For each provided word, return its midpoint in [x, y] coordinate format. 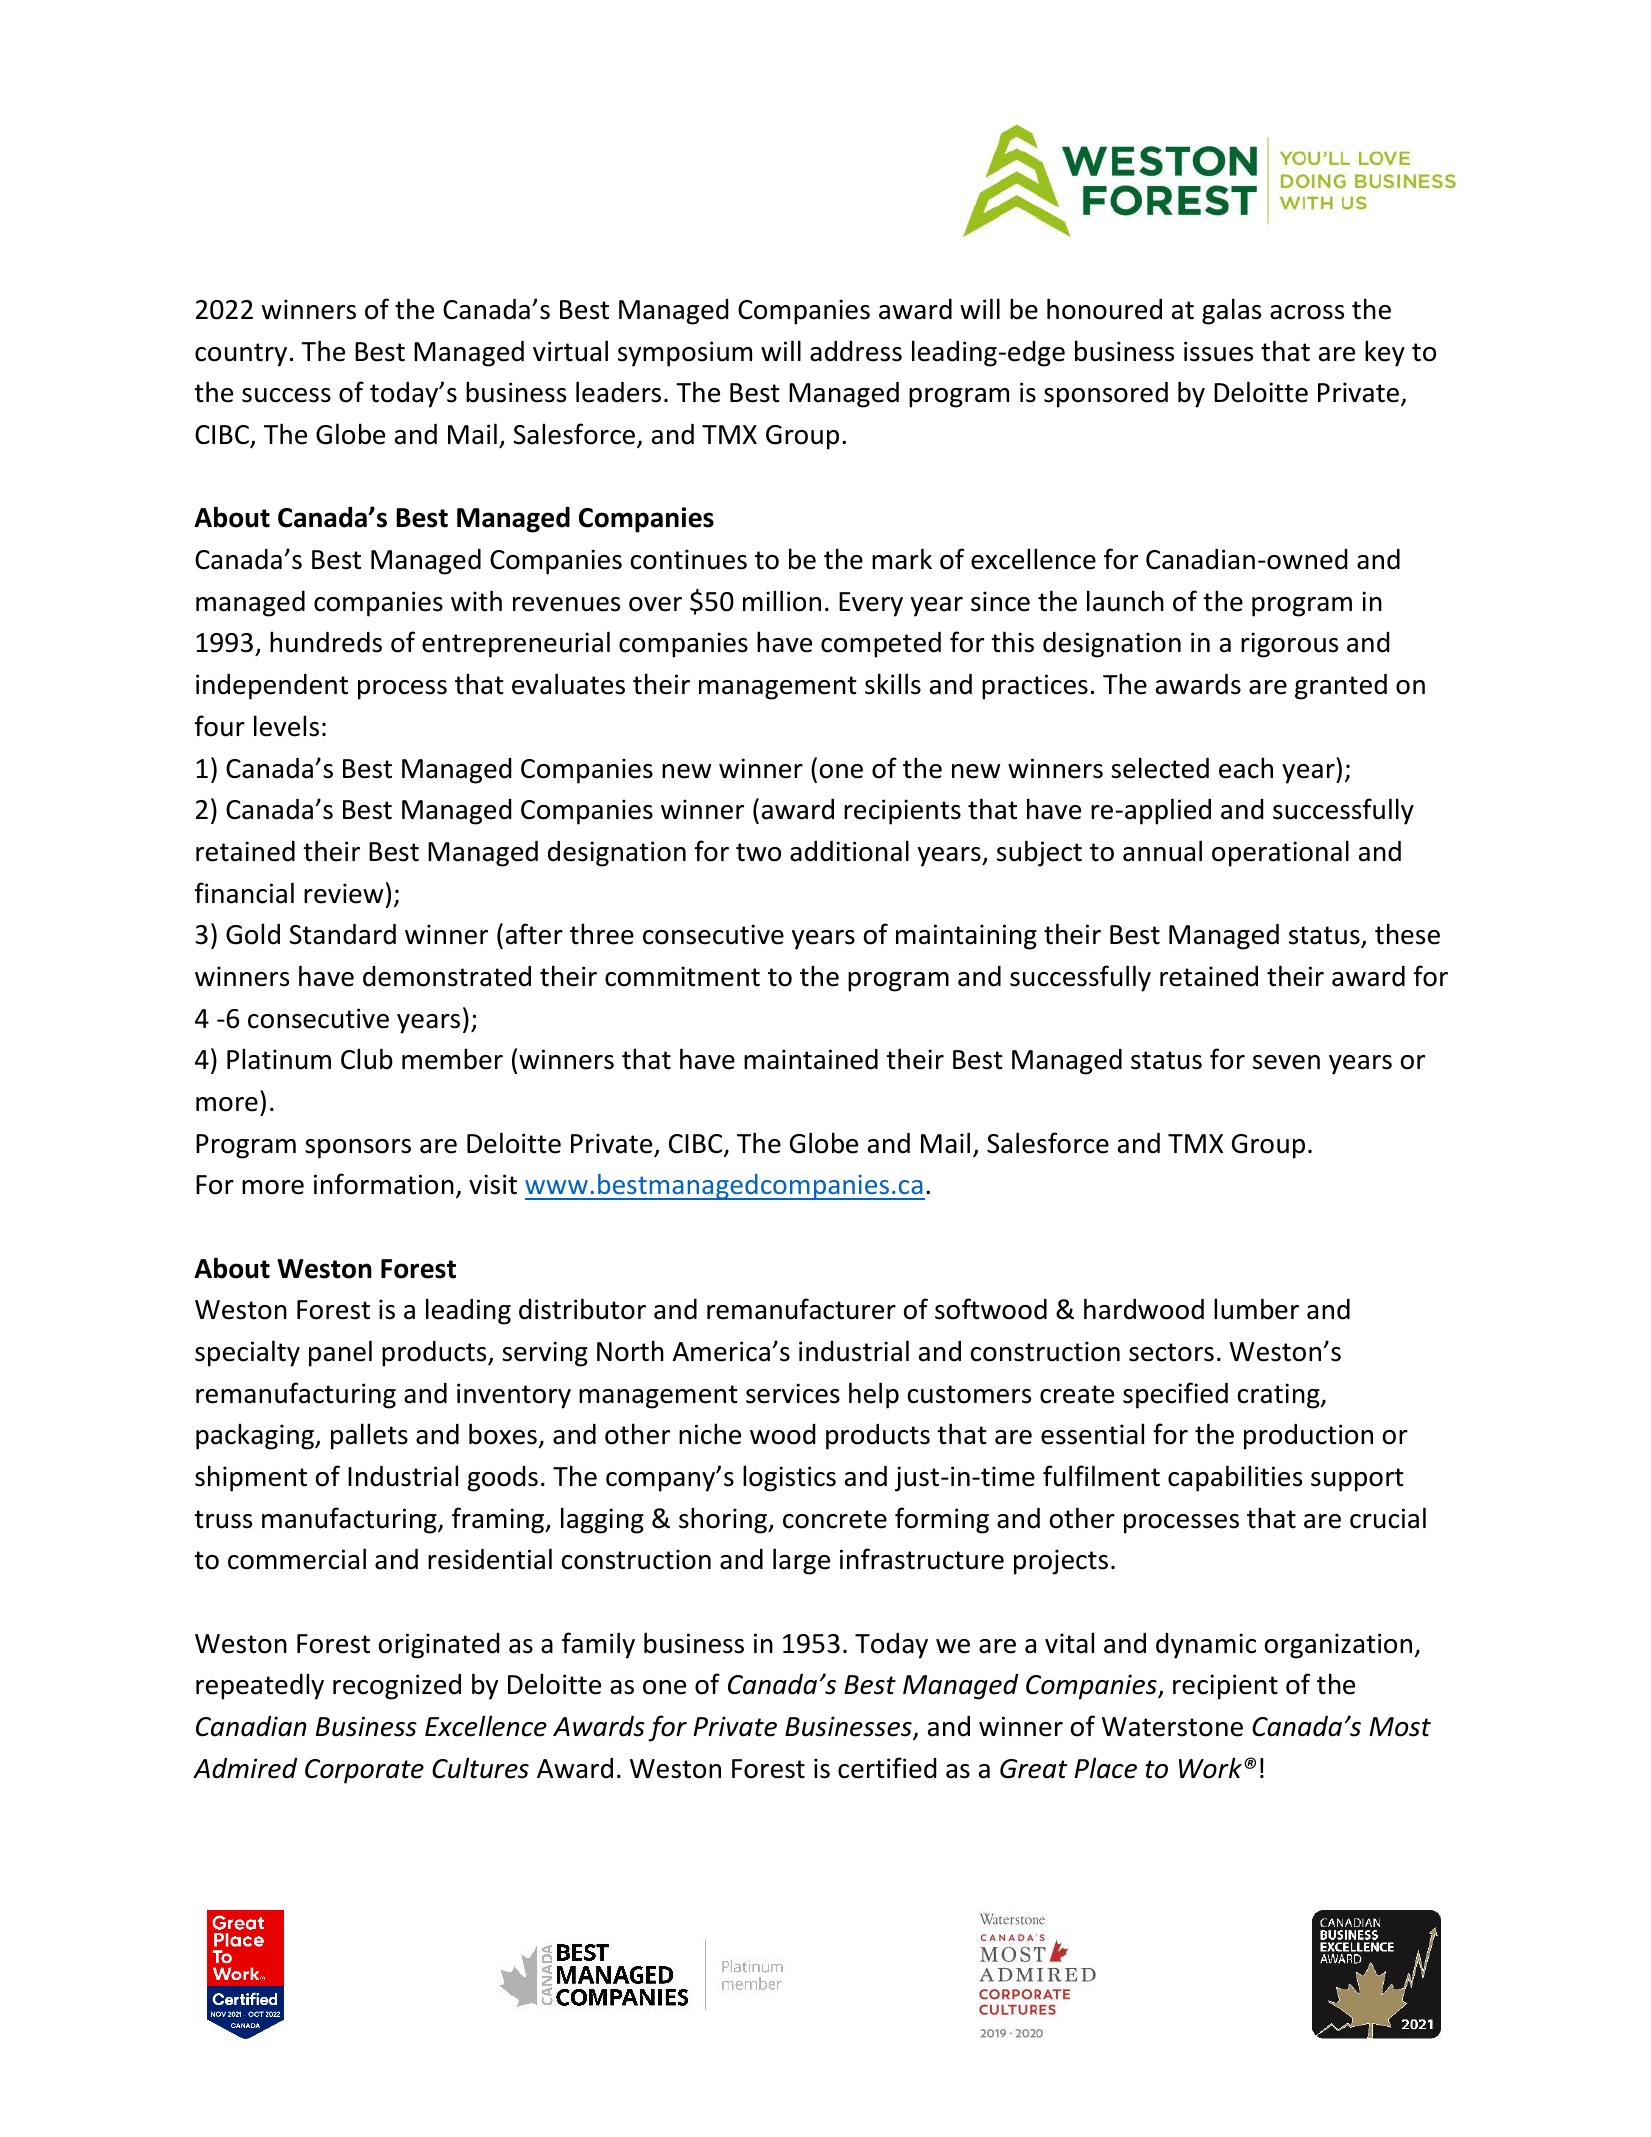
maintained [811, 1059]
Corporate [364, 1771]
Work [1210, 1768]
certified [887, 1768]
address [856, 351]
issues [1218, 351]
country [241, 355]
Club [367, 1059]
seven [1286, 1062]
